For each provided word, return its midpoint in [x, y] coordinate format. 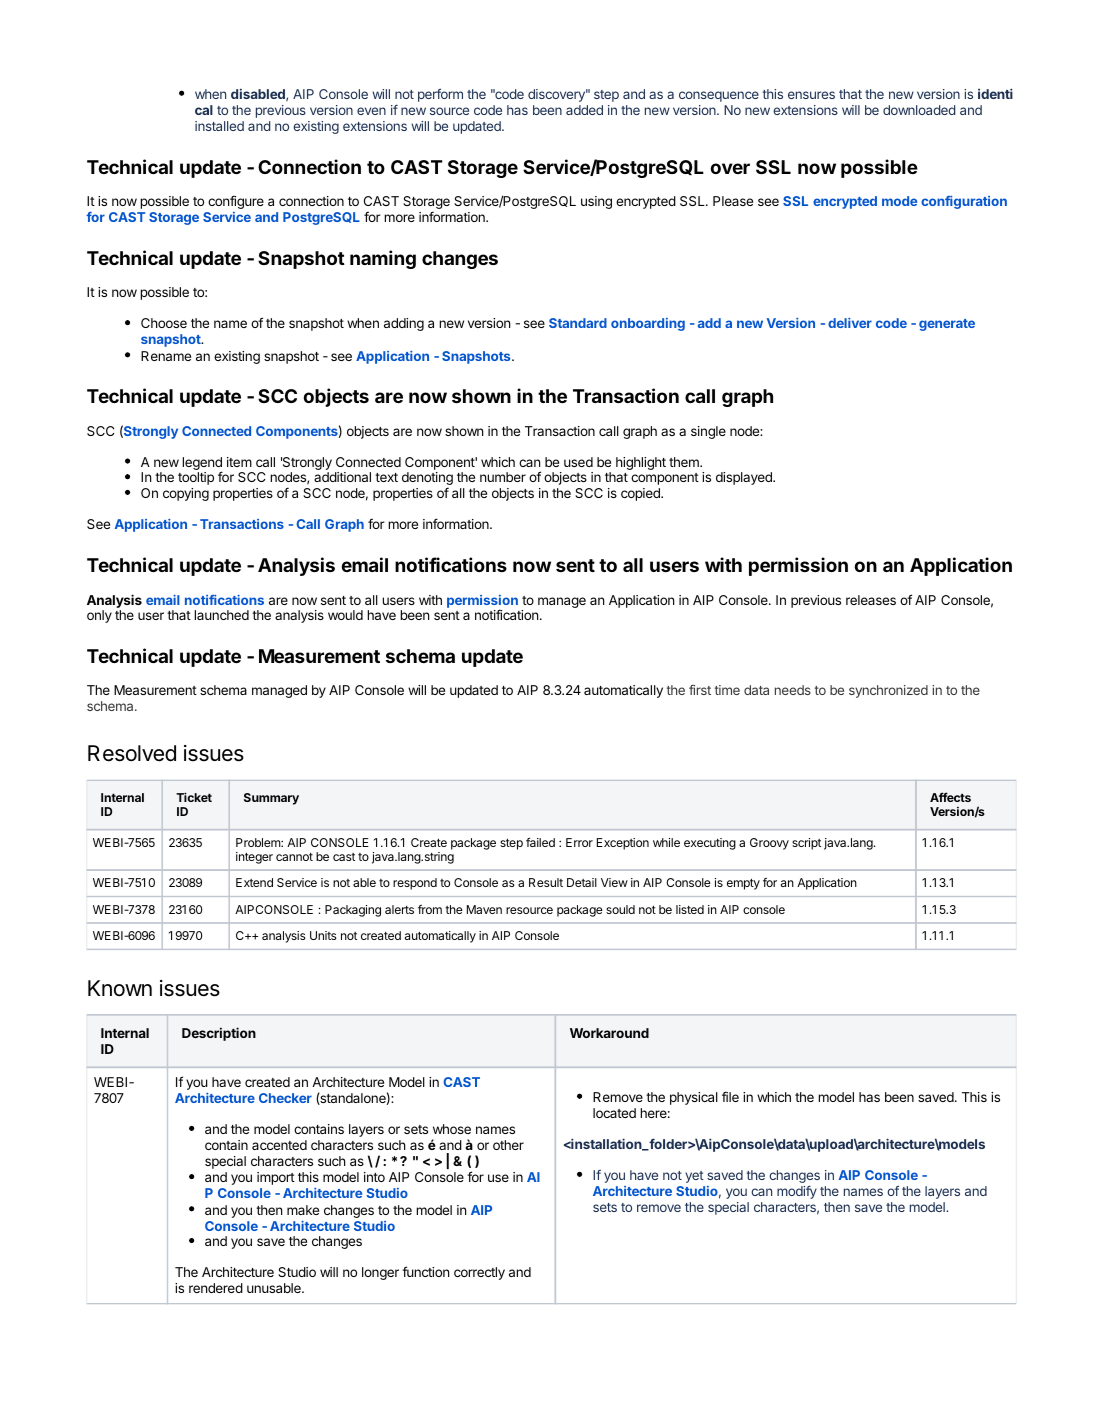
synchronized [888, 691]
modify [797, 1192]
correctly [479, 1273]
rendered [216, 1288]
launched [221, 615]
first [700, 690]
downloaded [919, 110]
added [584, 110]
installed [219, 126]
